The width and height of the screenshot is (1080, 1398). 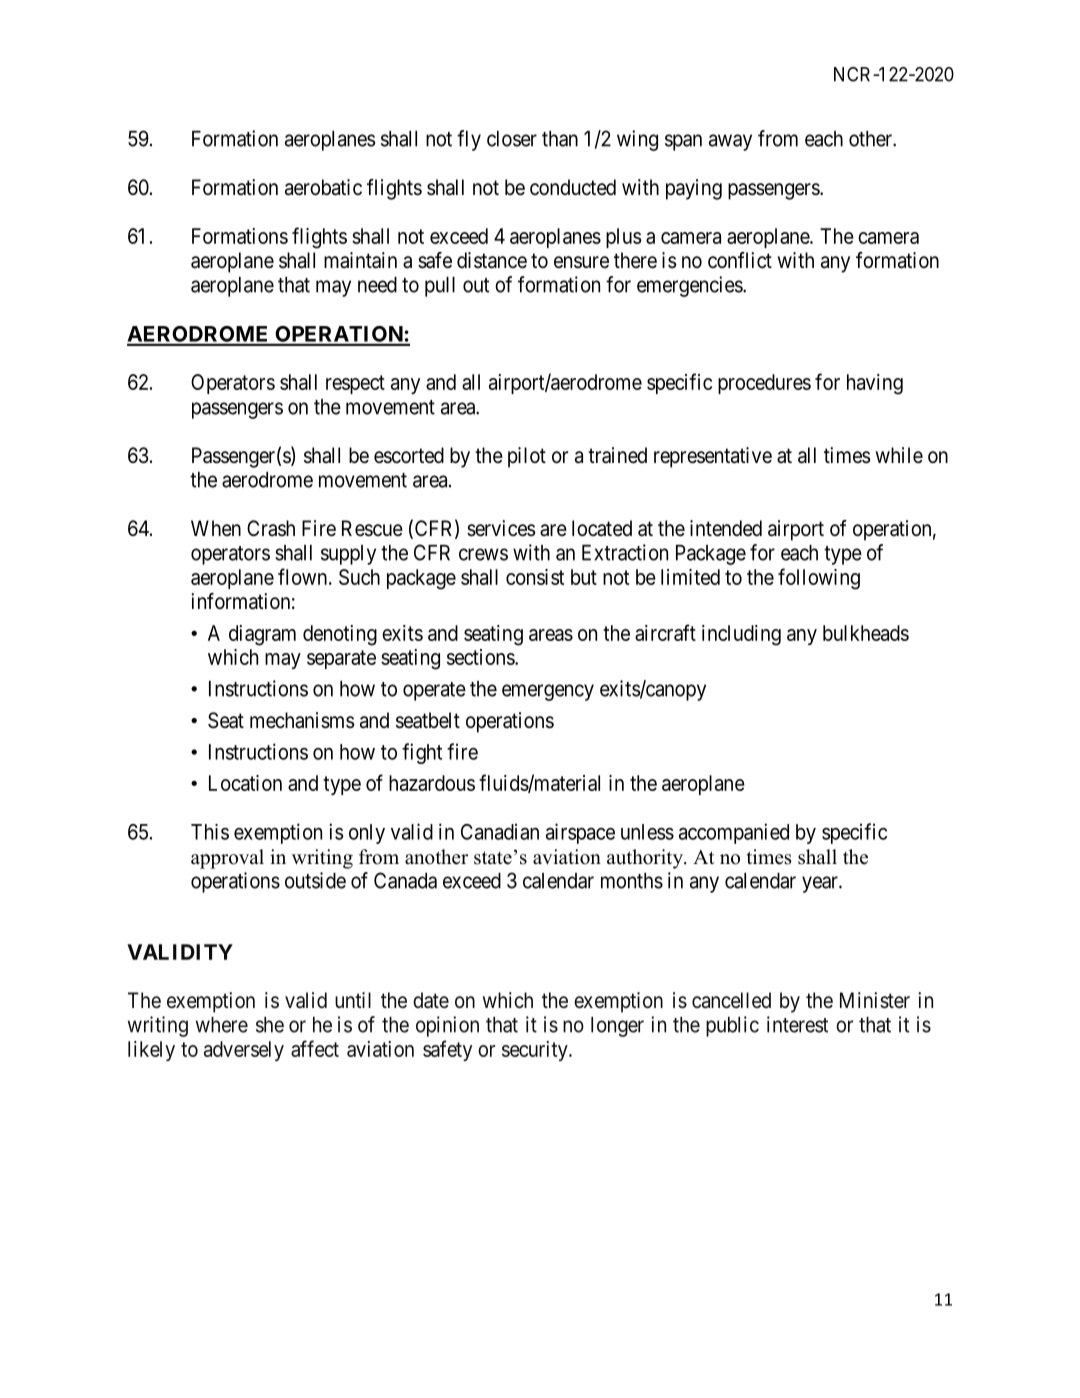 I want to click on accompanied, so click(x=734, y=833).
